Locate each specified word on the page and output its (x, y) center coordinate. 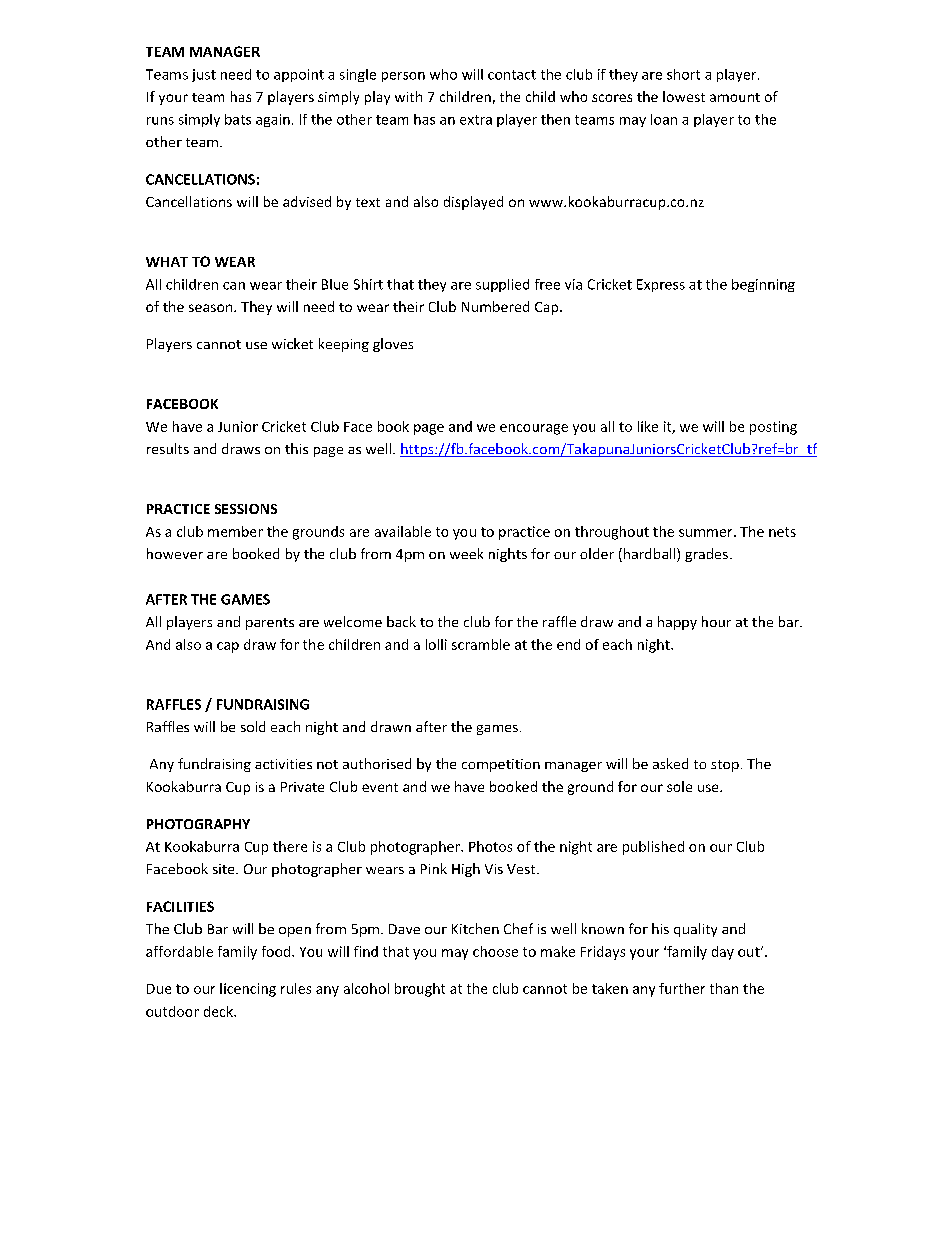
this (296, 448)
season (212, 308)
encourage (534, 429)
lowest (684, 96)
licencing (248, 990)
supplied (502, 285)
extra (476, 120)
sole (679, 786)
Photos (490, 846)
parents (270, 624)
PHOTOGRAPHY (198, 824)
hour (716, 621)
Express (661, 285)
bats (238, 119)
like (648, 426)
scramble (481, 644)
